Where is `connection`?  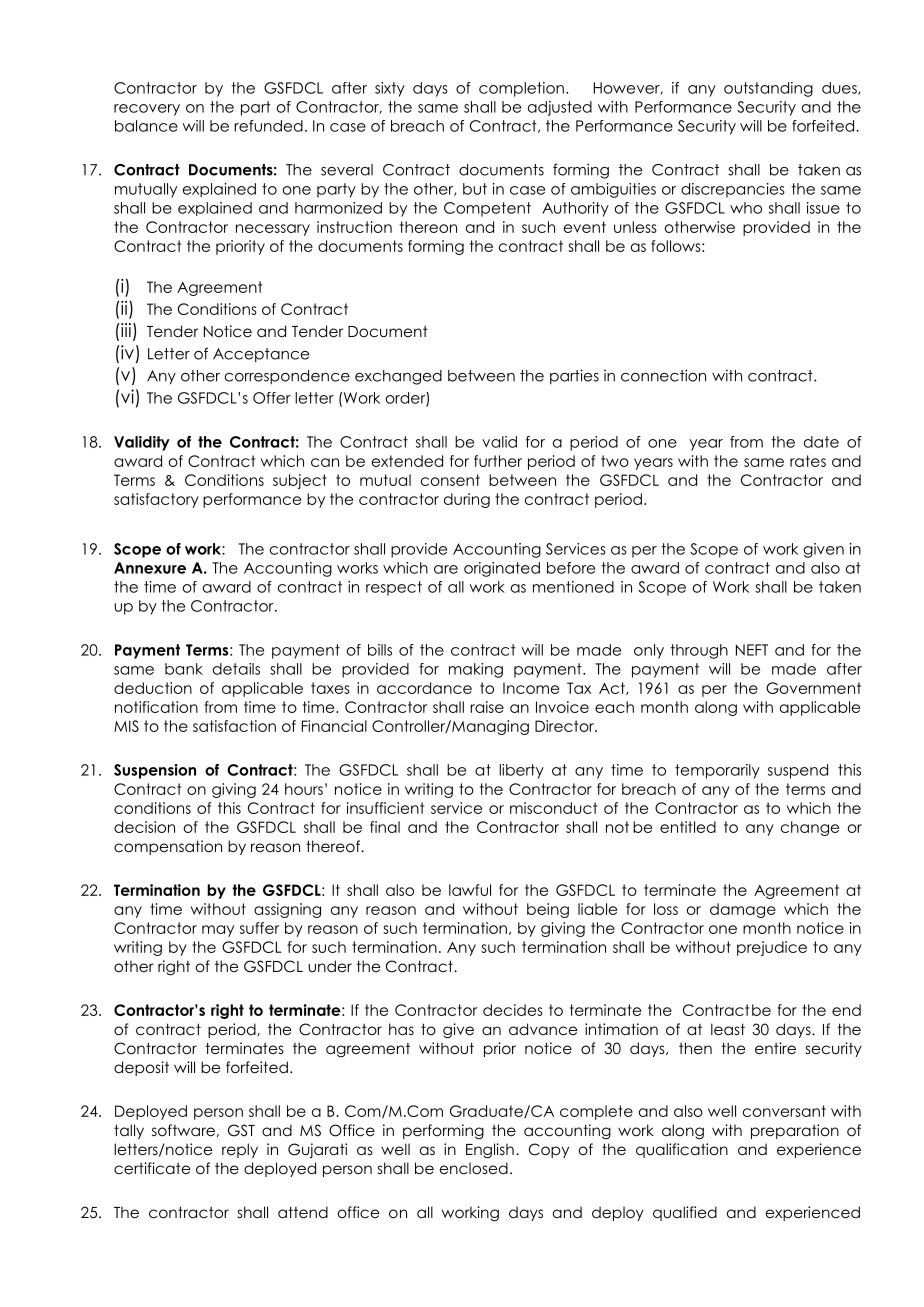 connection is located at coordinates (663, 375).
